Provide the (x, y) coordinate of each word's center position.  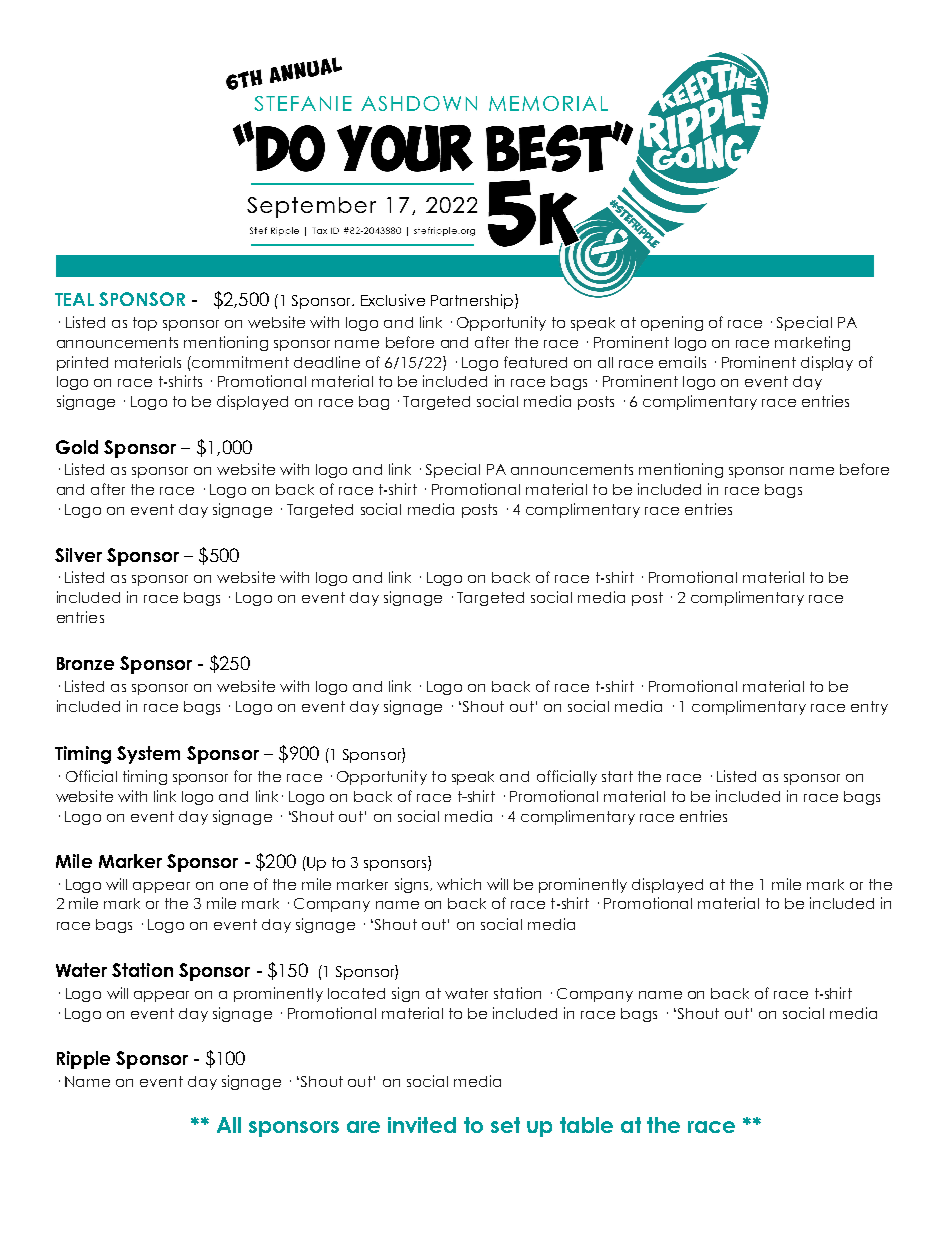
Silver (78, 555)
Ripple (83, 1060)
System (148, 755)
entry (869, 708)
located (356, 993)
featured (535, 362)
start (617, 776)
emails (682, 362)
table (586, 1125)
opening (672, 323)
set (505, 1125)
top (145, 324)
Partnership (473, 301)
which (459, 884)
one (234, 886)
